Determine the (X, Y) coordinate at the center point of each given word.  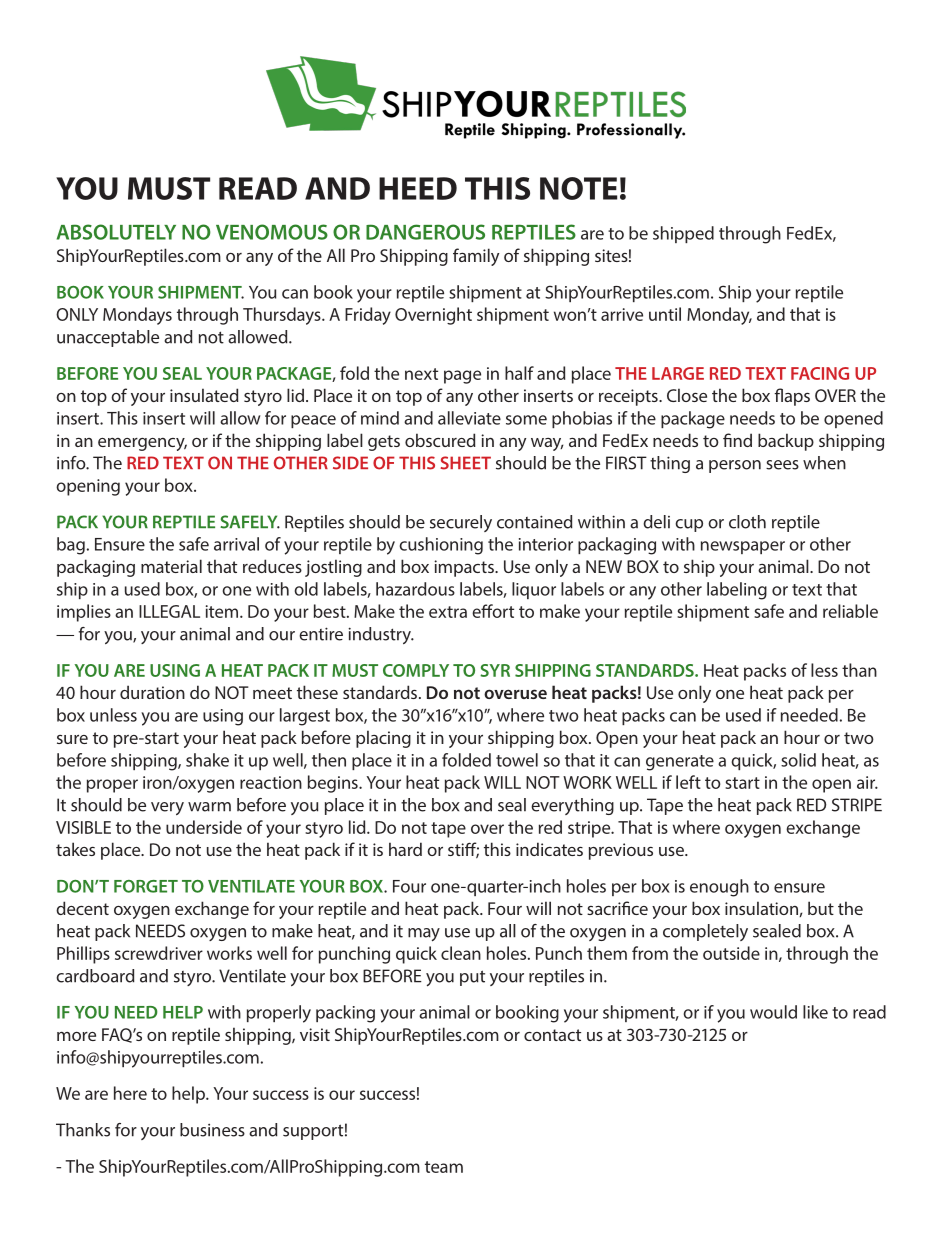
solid (798, 760)
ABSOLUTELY (116, 232)
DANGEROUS (425, 232)
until (665, 314)
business (212, 1130)
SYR (495, 670)
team (444, 1167)
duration (152, 692)
